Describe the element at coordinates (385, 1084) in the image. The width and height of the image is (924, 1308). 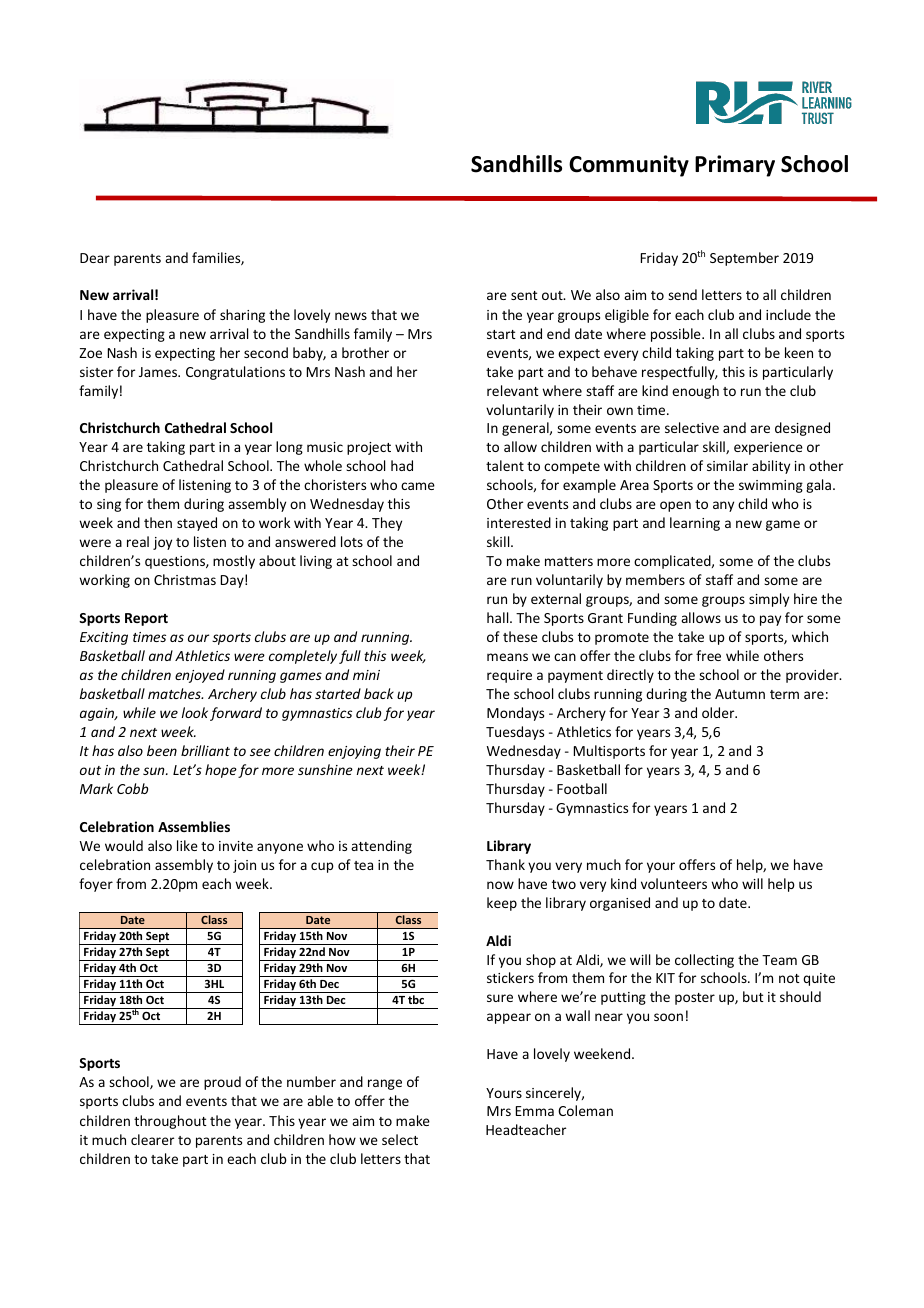
I see `range` at that location.
